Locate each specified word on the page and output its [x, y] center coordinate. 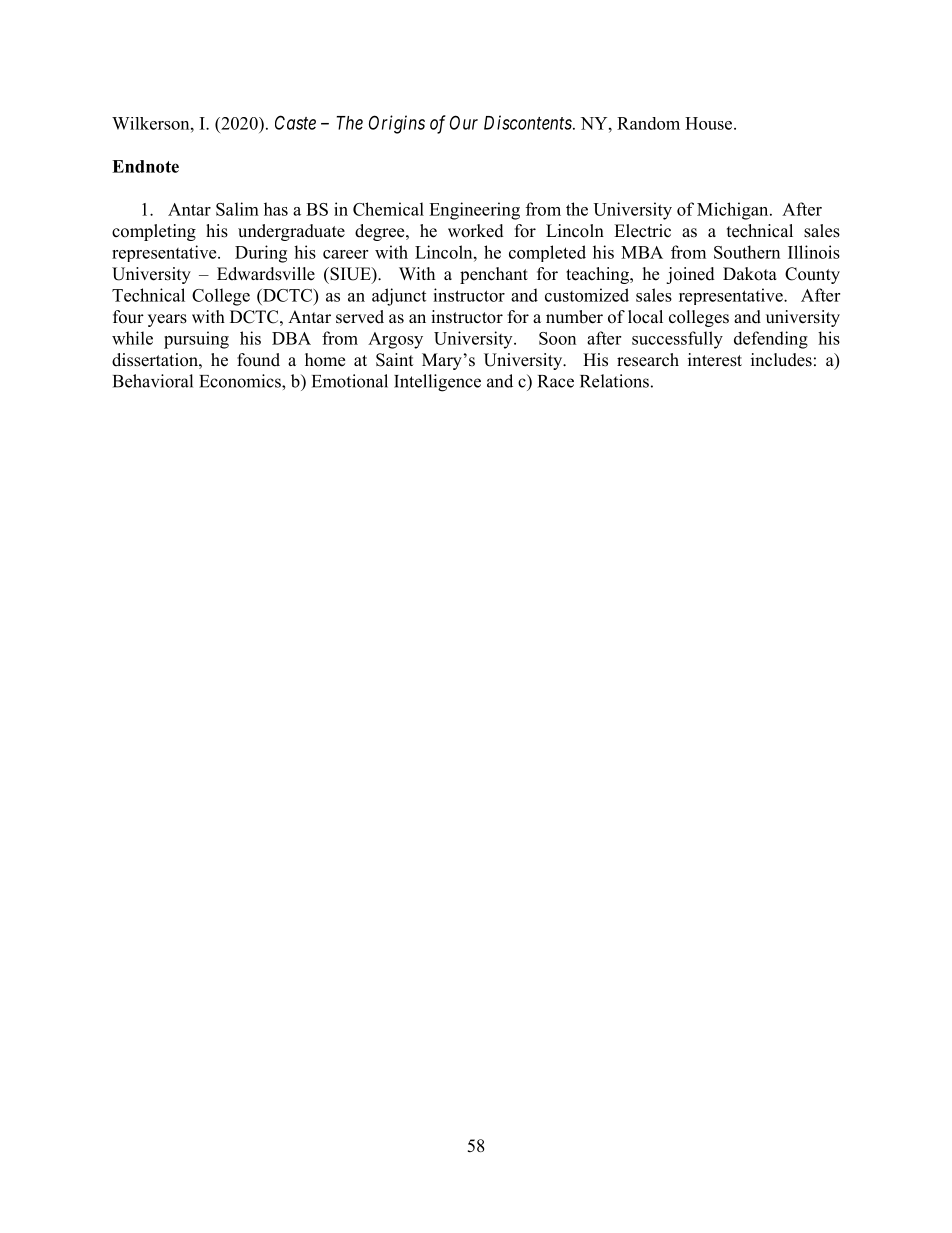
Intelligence [437, 383]
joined [690, 275]
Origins [397, 124]
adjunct [399, 297]
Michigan [734, 211]
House [710, 123]
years [167, 320]
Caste [295, 122]
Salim [237, 209]
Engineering [474, 211]
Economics [241, 381]
